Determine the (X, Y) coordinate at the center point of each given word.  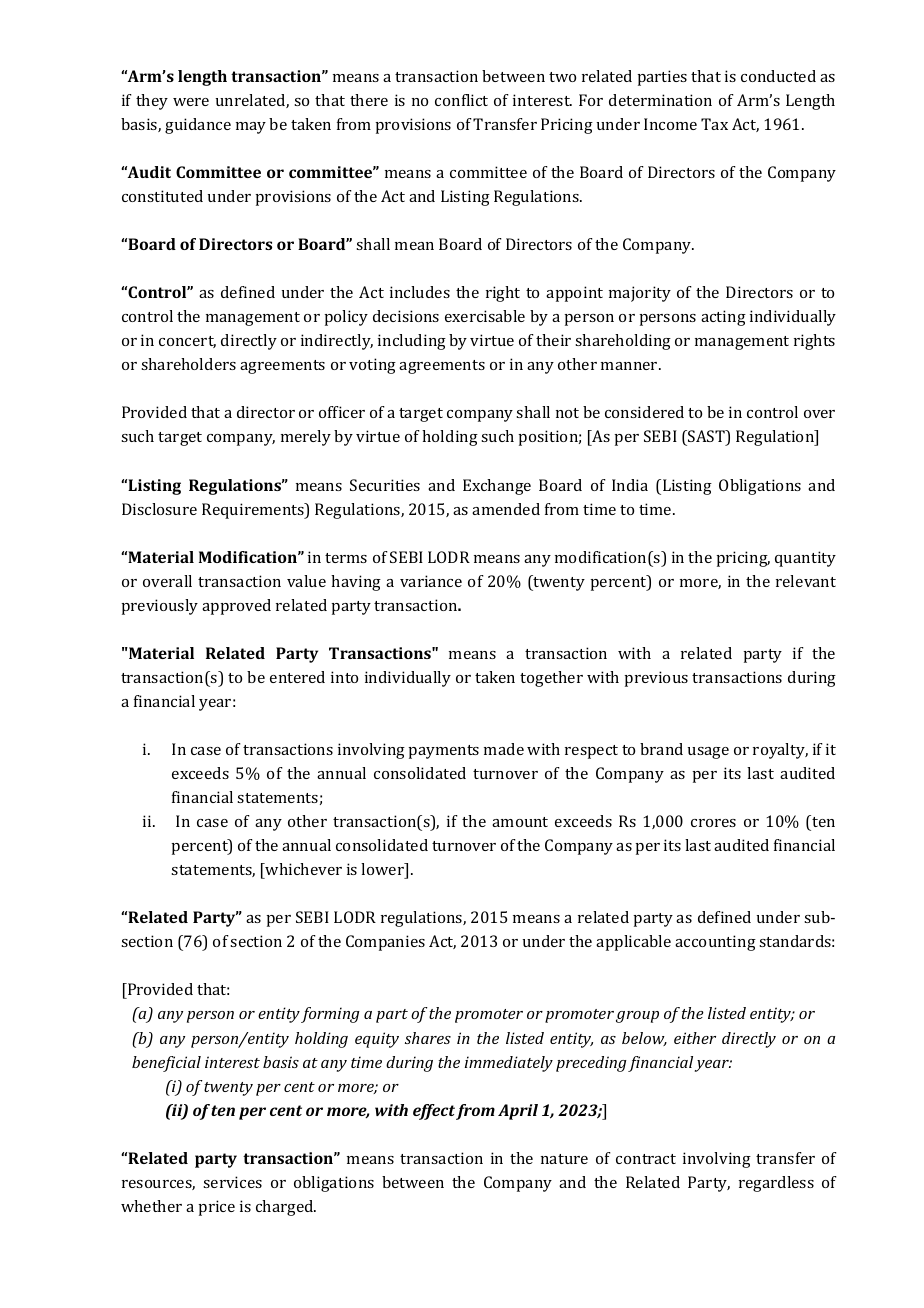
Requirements (254, 511)
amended (506, 509)
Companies (385, 943)
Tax (714, 124)
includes (420, 292)
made (504, 749)
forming (330, 1015)
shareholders (188, 364)
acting (723, 318)
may (251, 128)
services (232, 1182)
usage (708, 753)
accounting (715, 943)
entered (297, 677)
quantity (805, 559)
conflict (461, 100)
